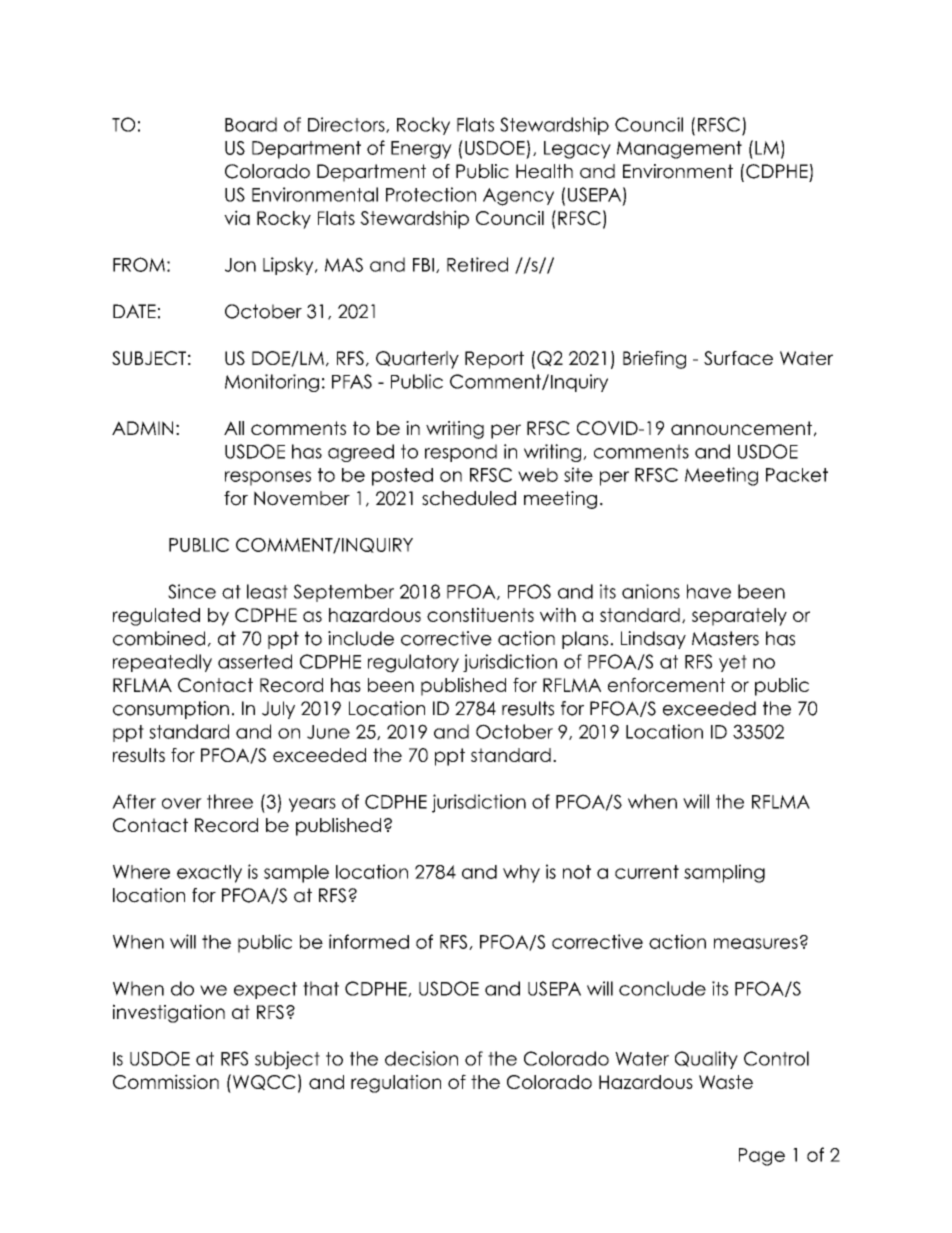 The width and height of the screenshot is (952, 1233). Describe the element at coordinates (421, 150) in the screenshot. I see `Energy` at that location.
